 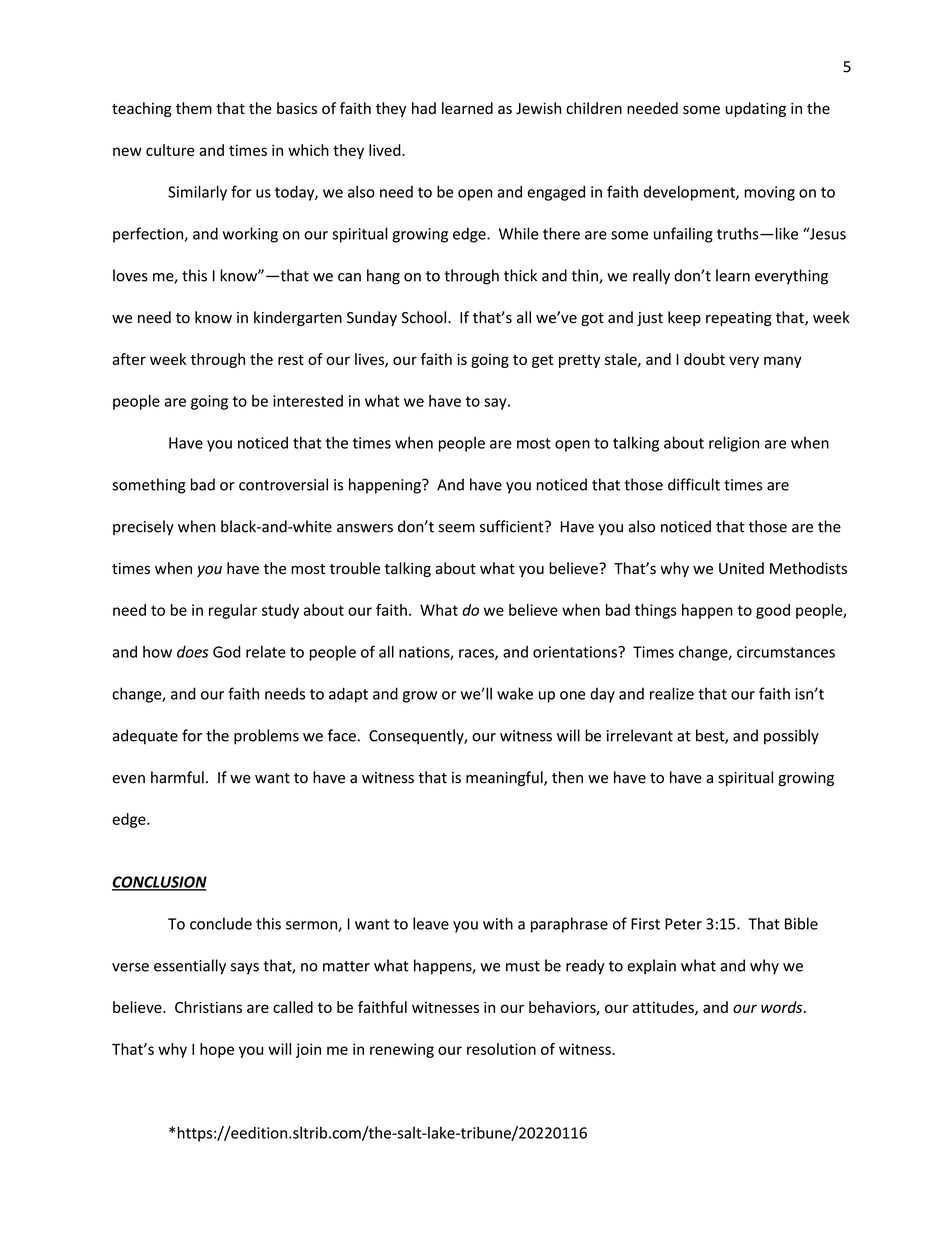 I want to click on Peter, so click(x=683, y=924).
